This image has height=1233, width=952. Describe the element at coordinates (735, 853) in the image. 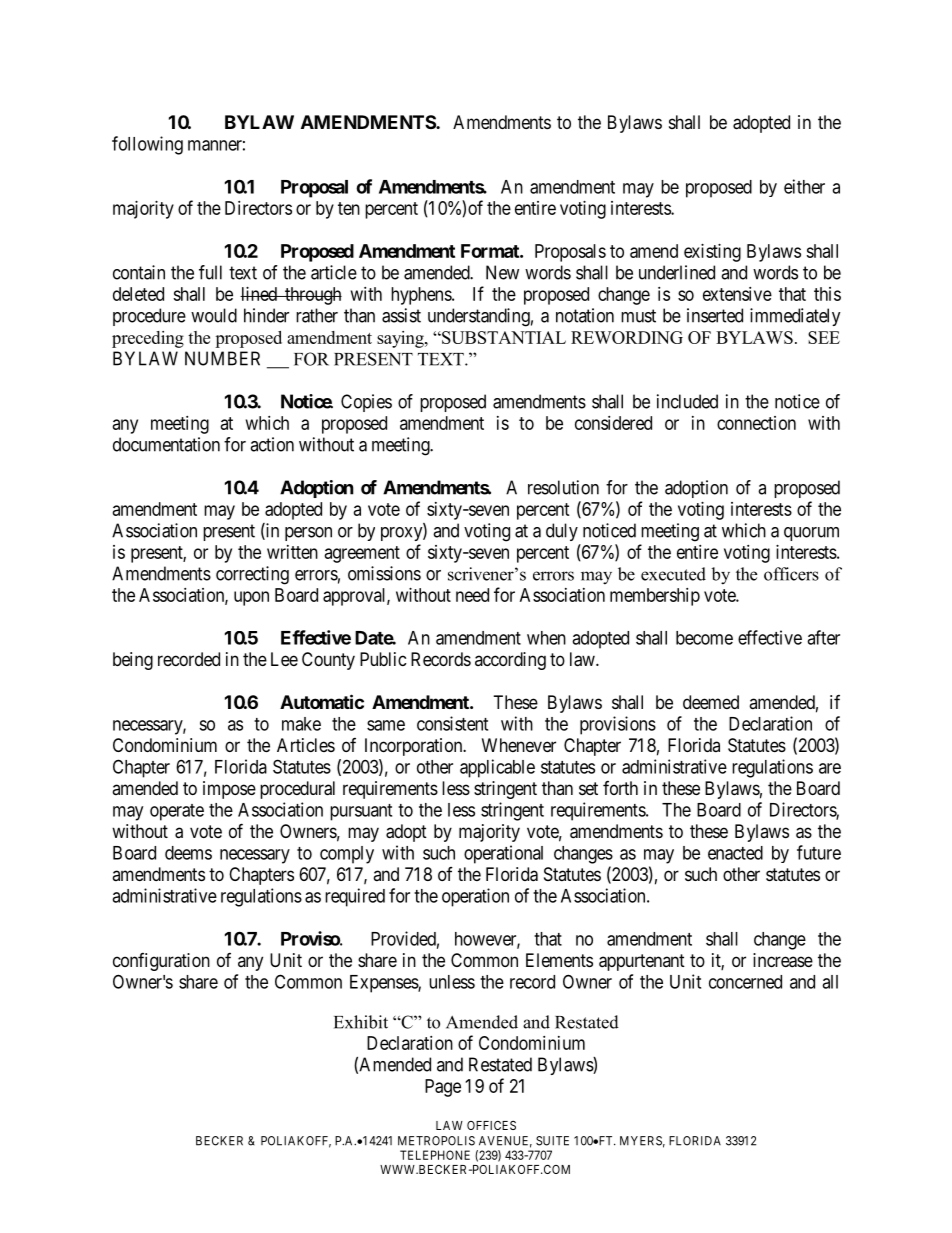

I see `enacted` at that location.
